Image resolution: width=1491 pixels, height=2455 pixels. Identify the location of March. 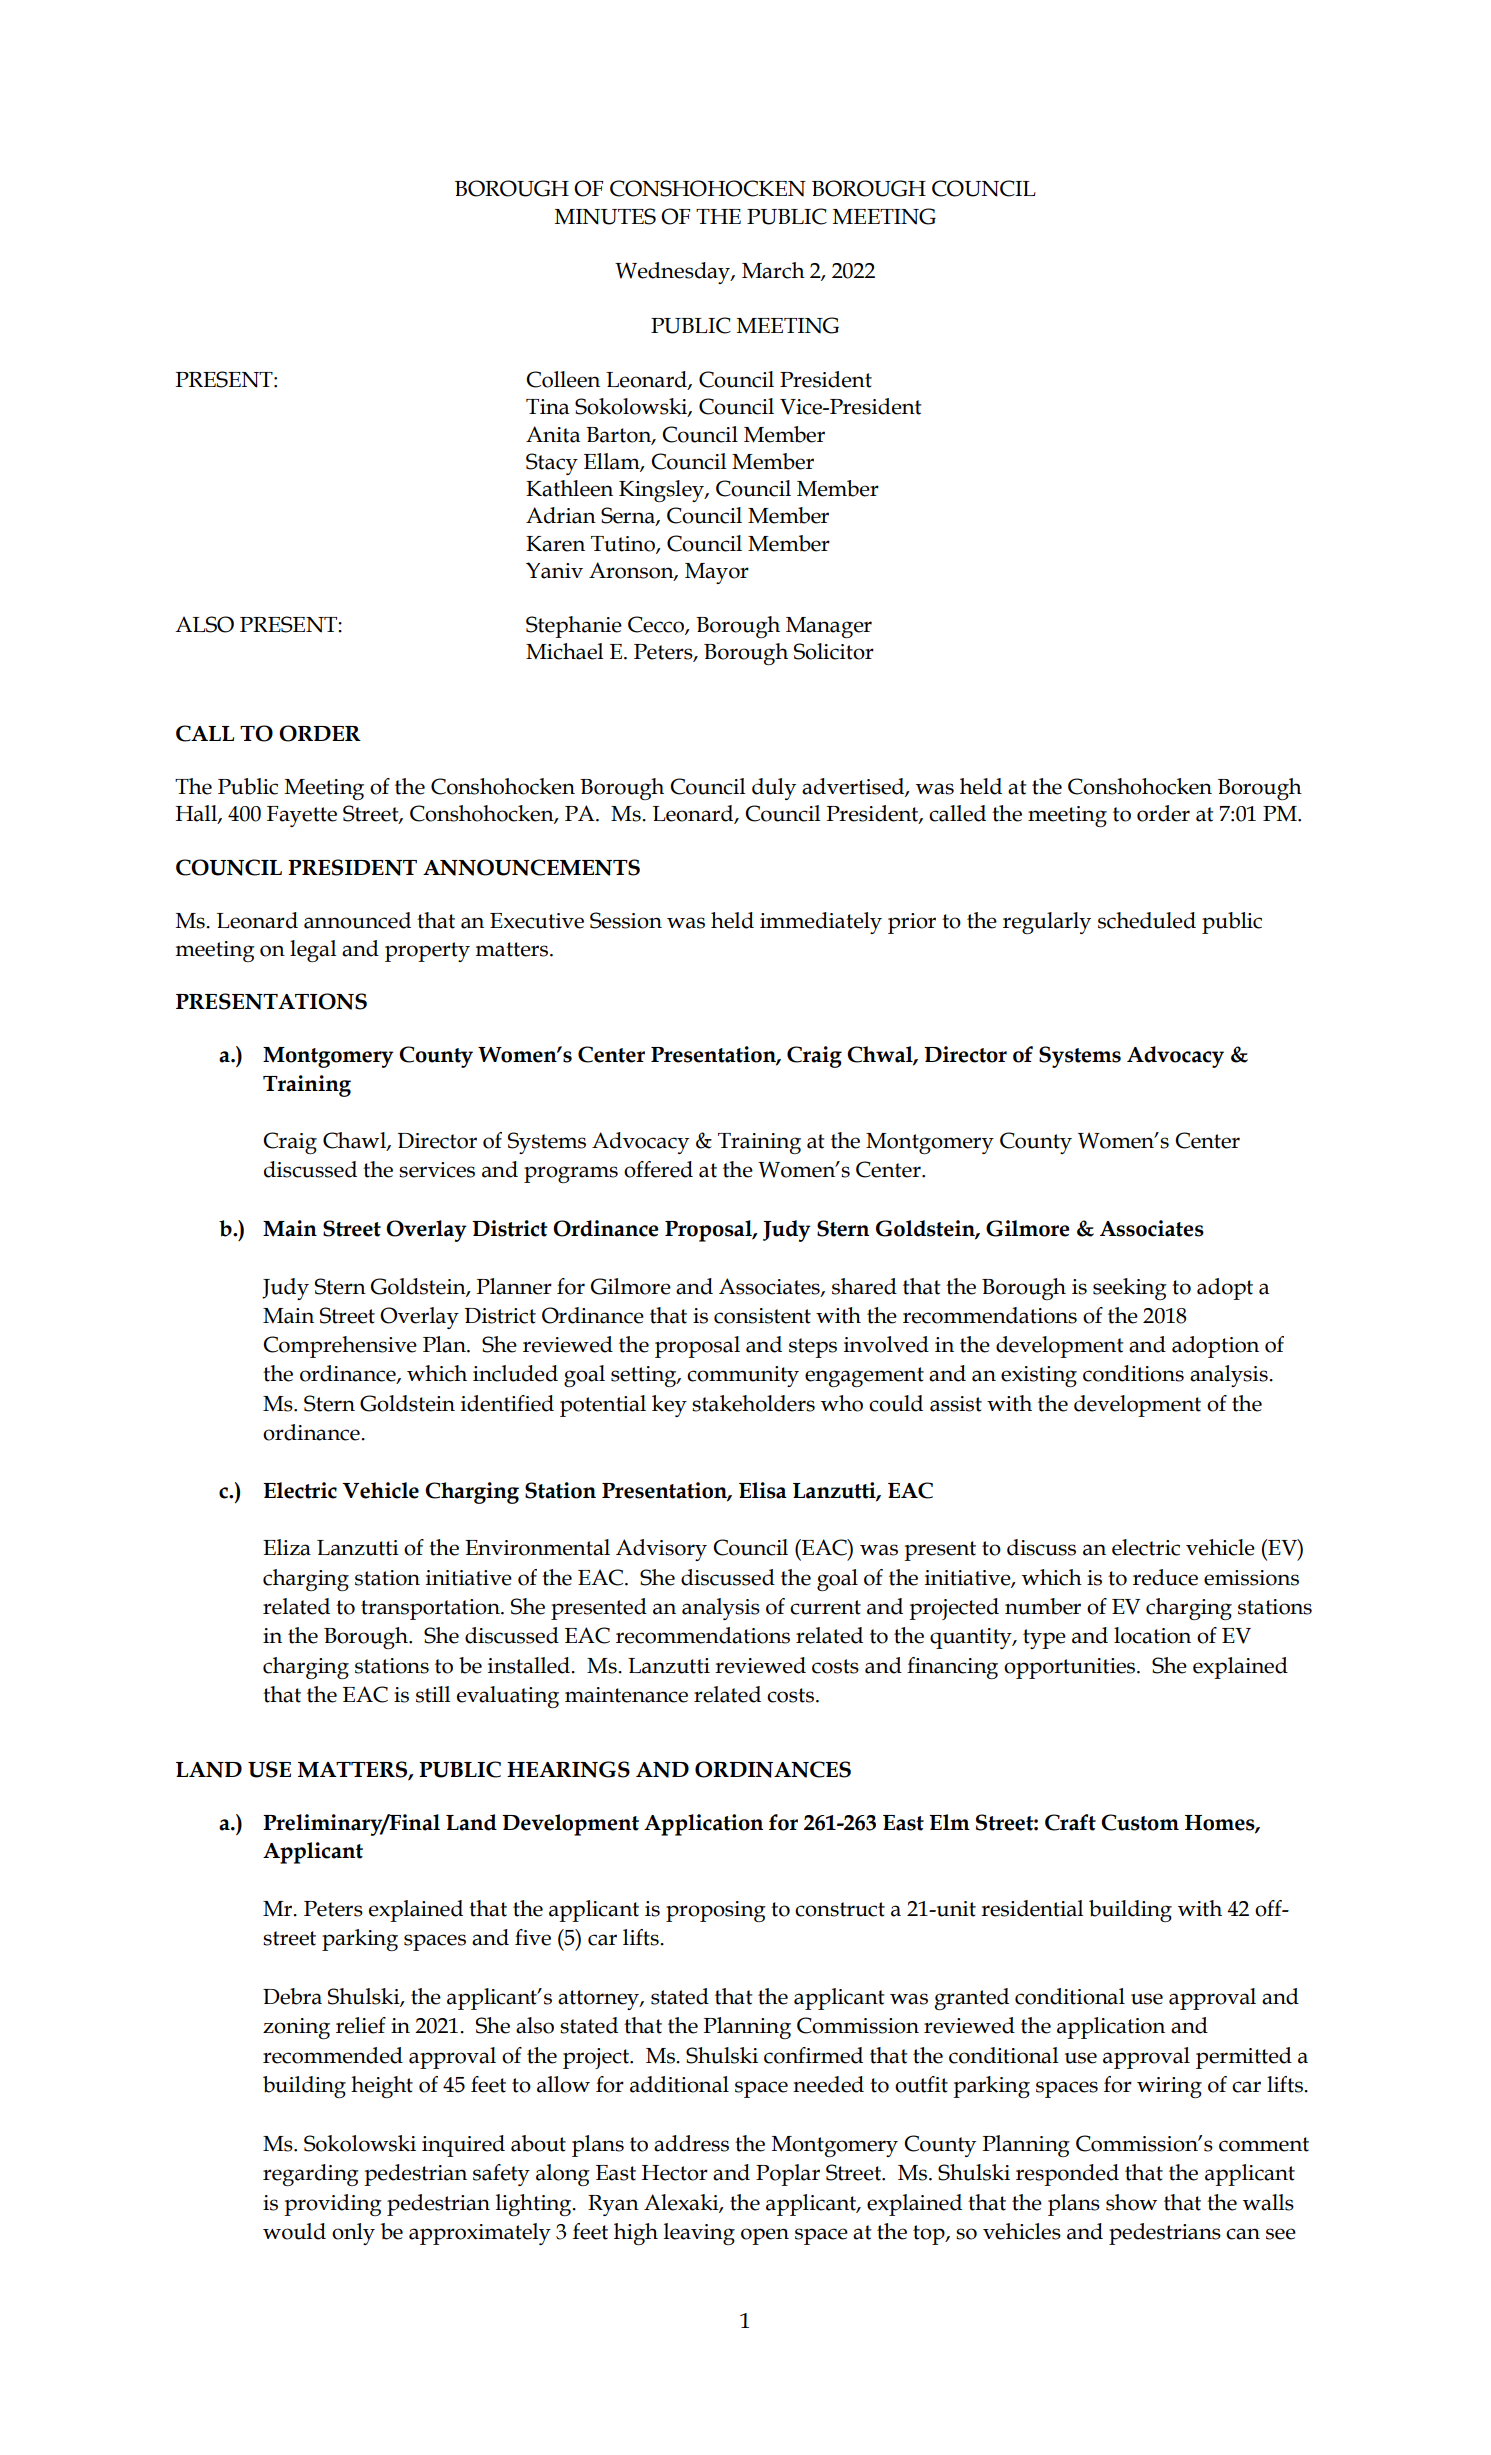
(773, 270).
